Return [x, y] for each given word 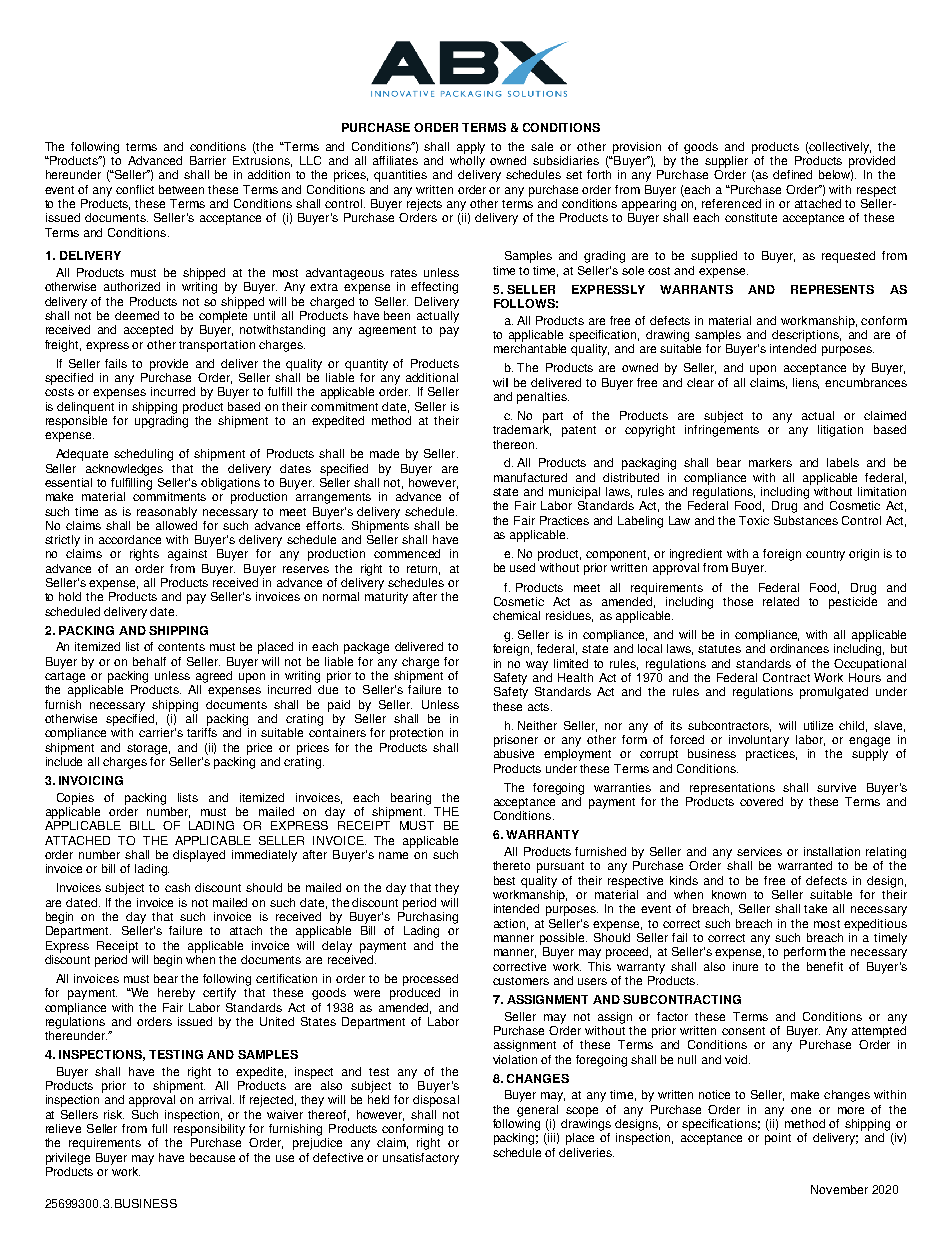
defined [792, 174]
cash [177, 887]
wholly [467, 160]
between [181, 189]
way [537, 666]
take [815, 908]
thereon [515, 444]
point [778, 1139]
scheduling [143, 455]
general [537, 1111]
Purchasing [428, 916]
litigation [840, 431]
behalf [149, 661]
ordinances [799, 648]
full [159, 1128]
